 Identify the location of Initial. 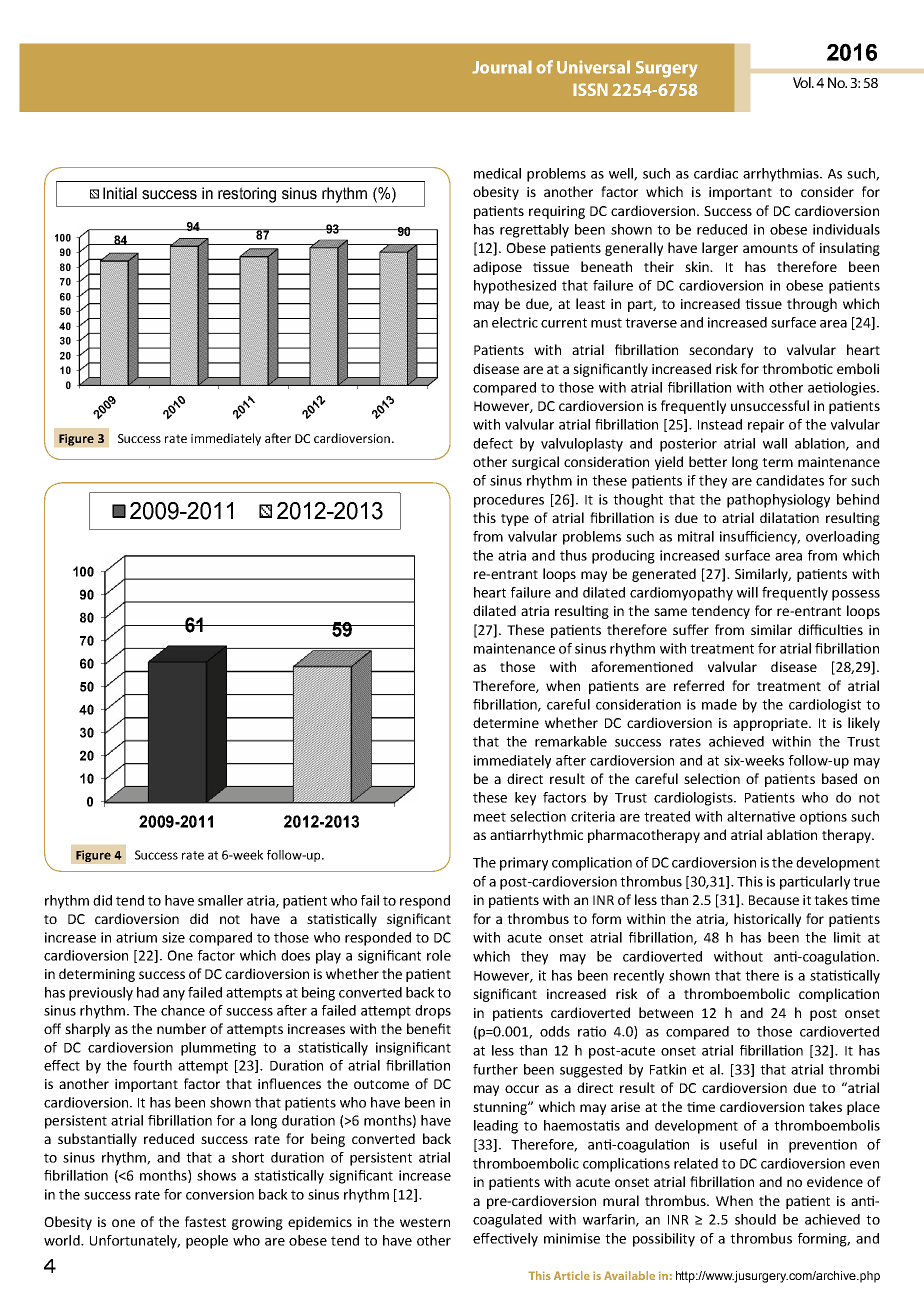
(120, 193).
